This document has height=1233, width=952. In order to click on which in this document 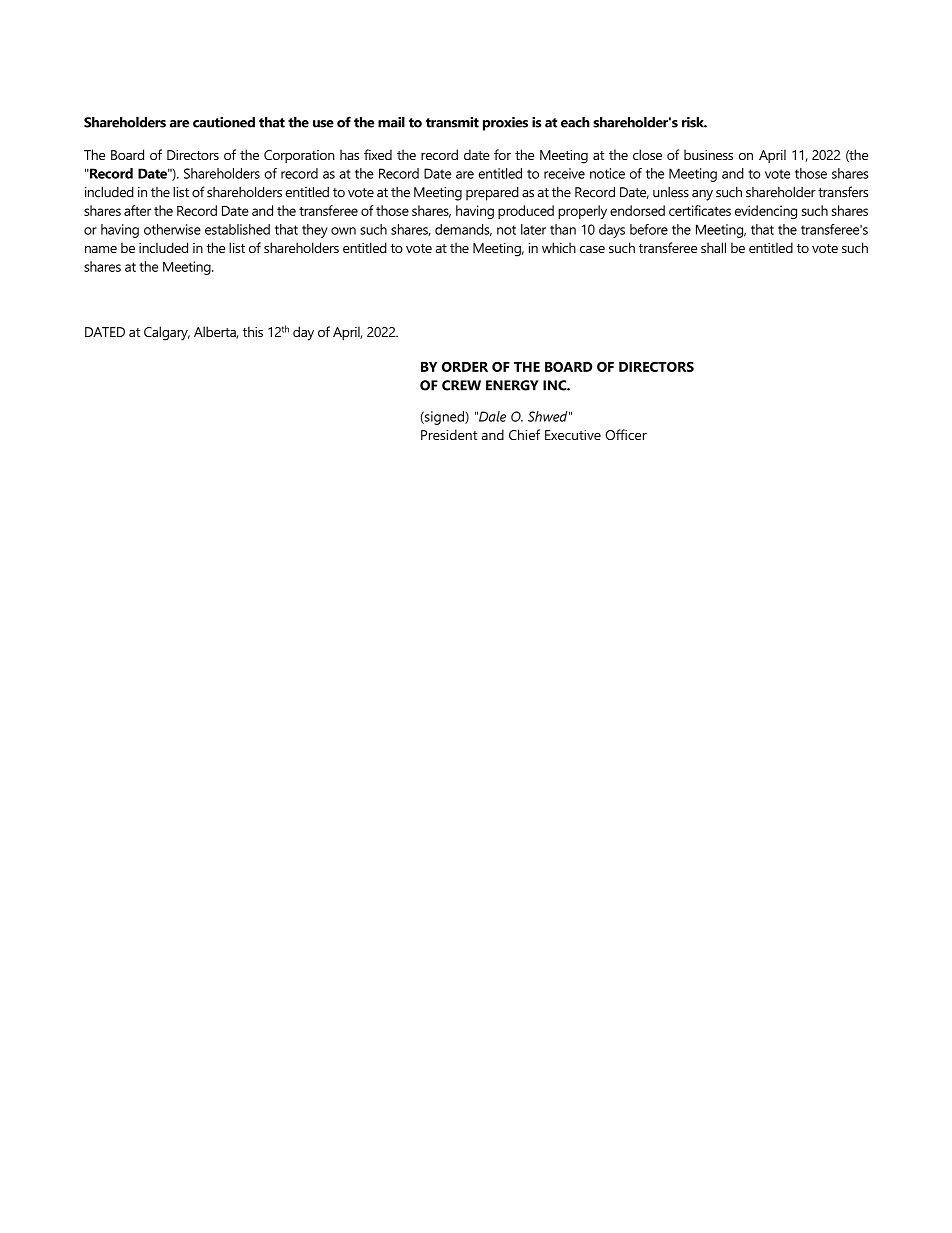, I will do `click(559, 247)`.
